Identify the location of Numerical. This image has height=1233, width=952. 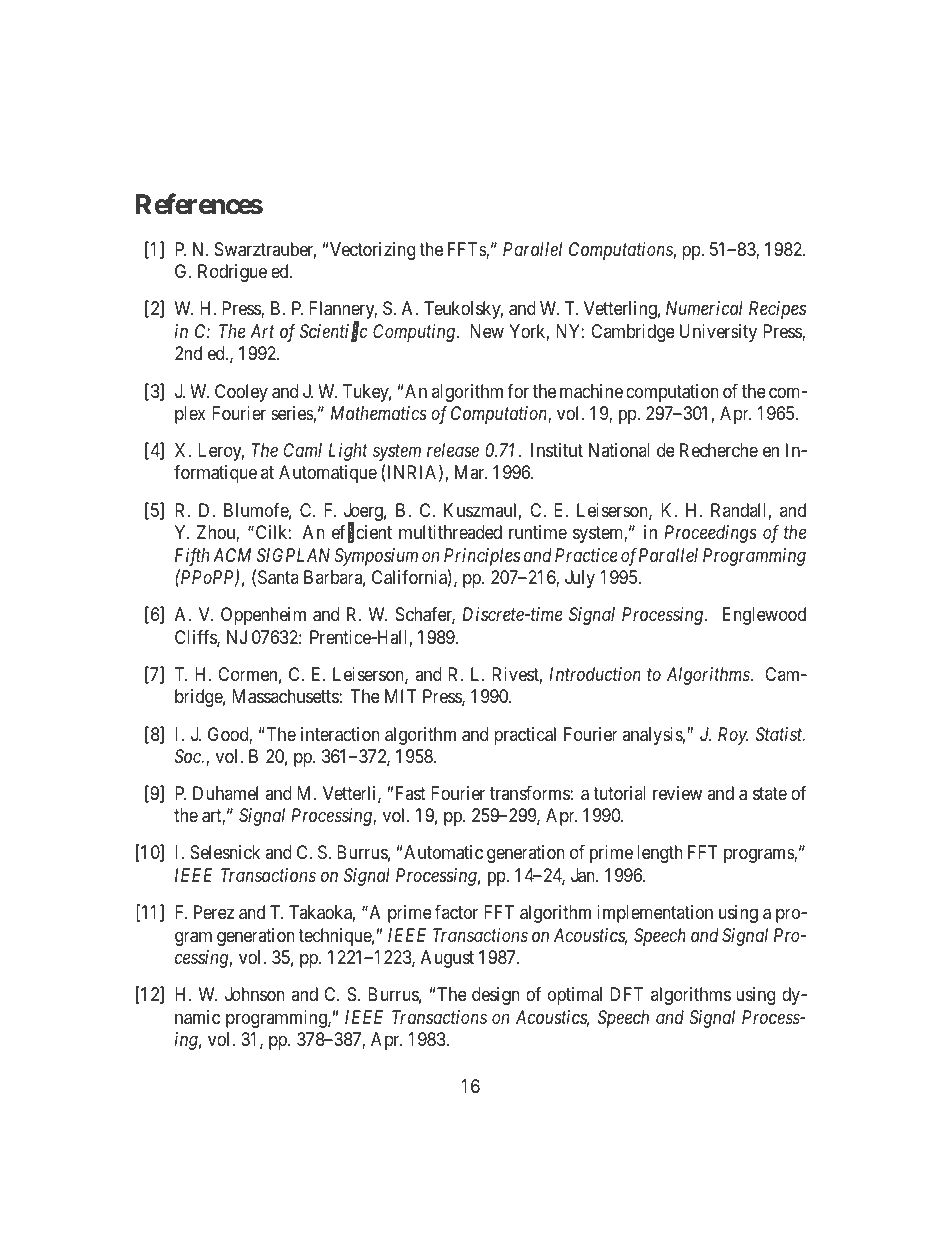
(704, 308).
